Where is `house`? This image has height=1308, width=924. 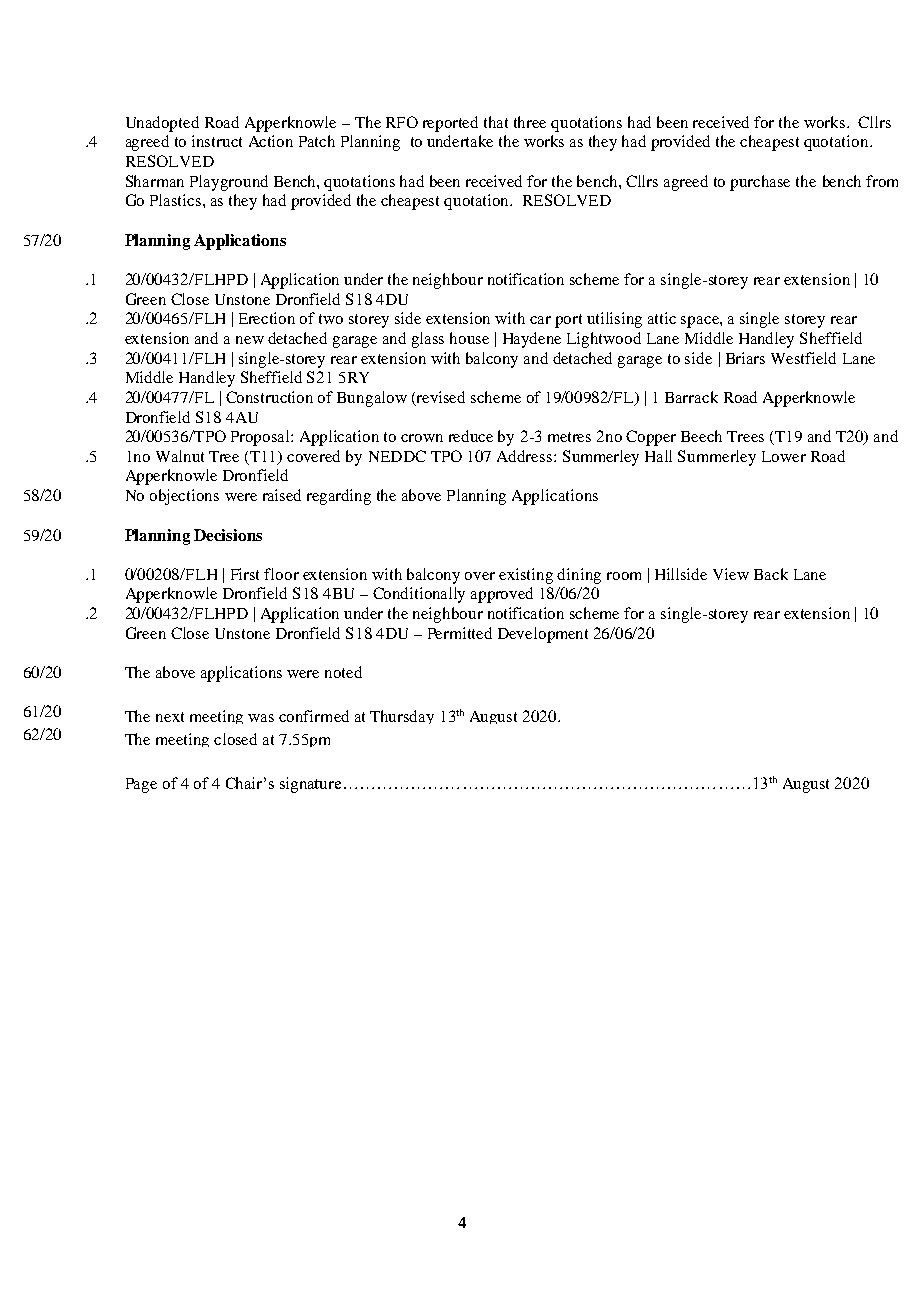 house is located at coordinates (469, 338).
